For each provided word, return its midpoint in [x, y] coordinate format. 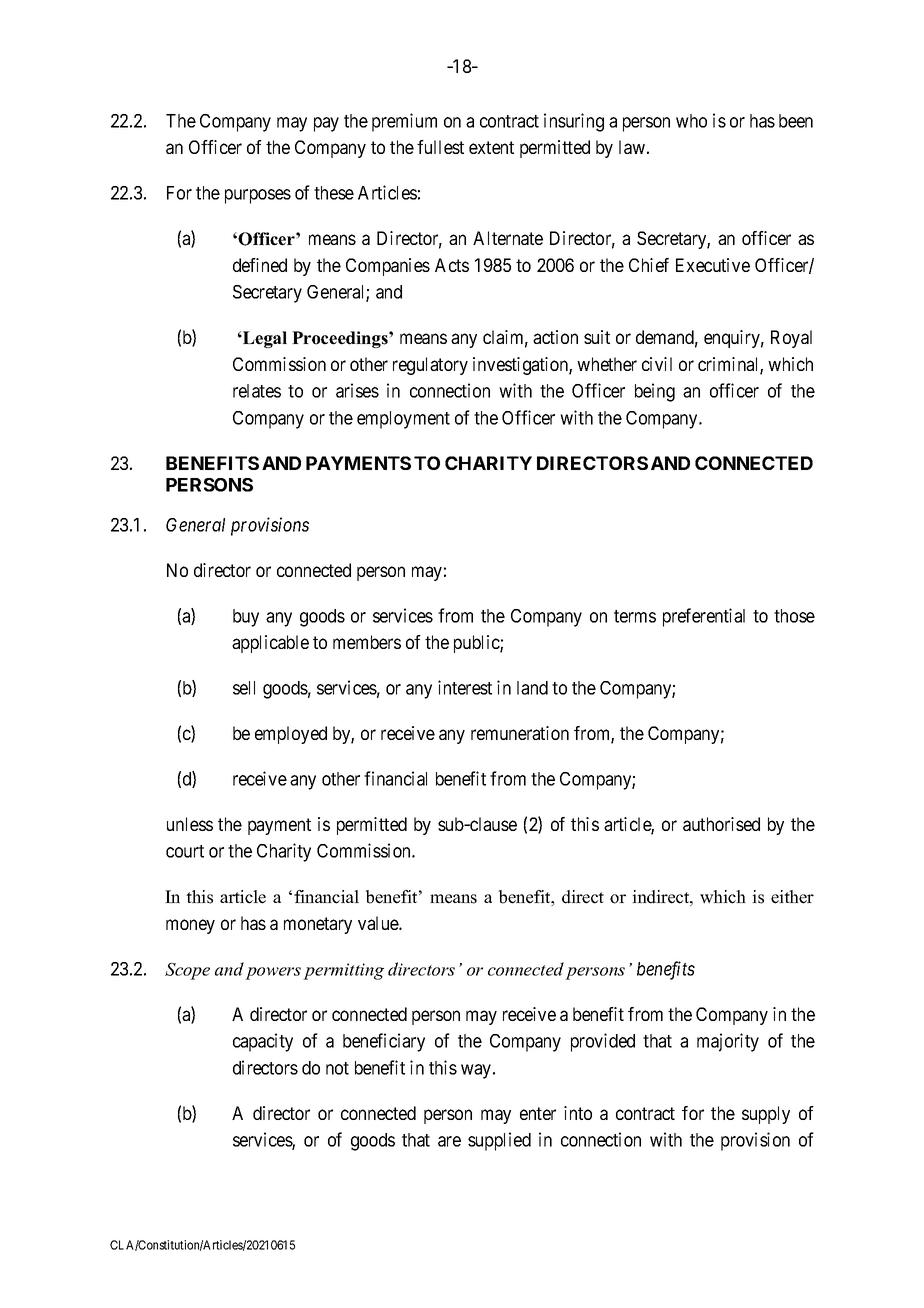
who [691, 121]
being [655, 392]
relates [257, 391]
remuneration [520, 733]
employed [291, 735]
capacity [263, 1042]
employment [403, 420]
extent [491, 147]
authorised [721, 824]
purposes [258, 196]
